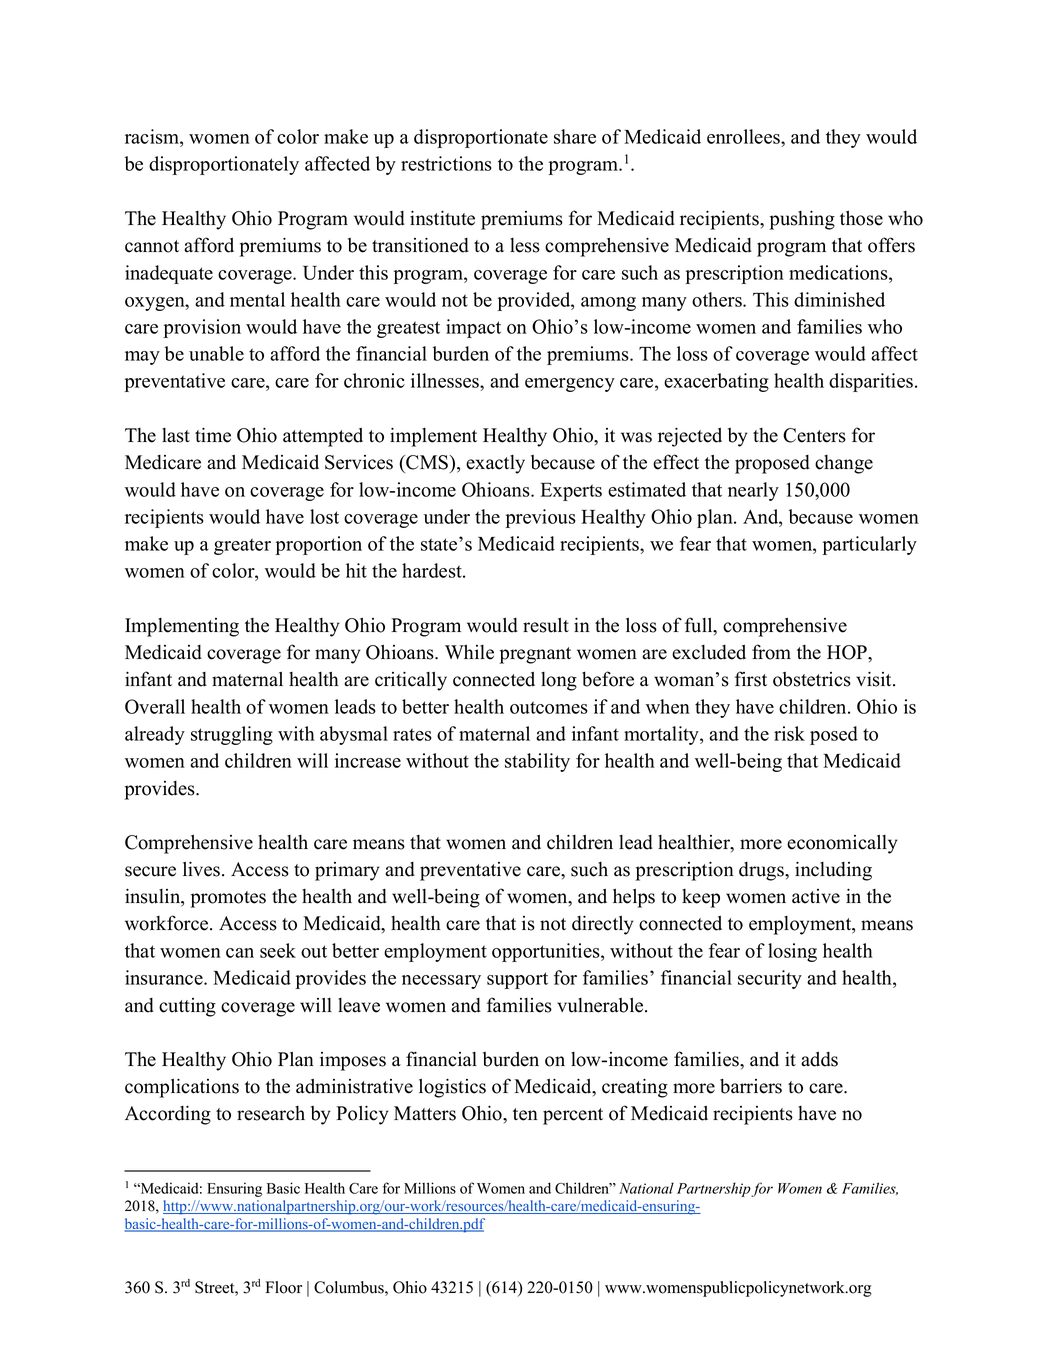 This screenshot has height=1354, width=1046. I want to click on outcomes, so click(549, 707).
